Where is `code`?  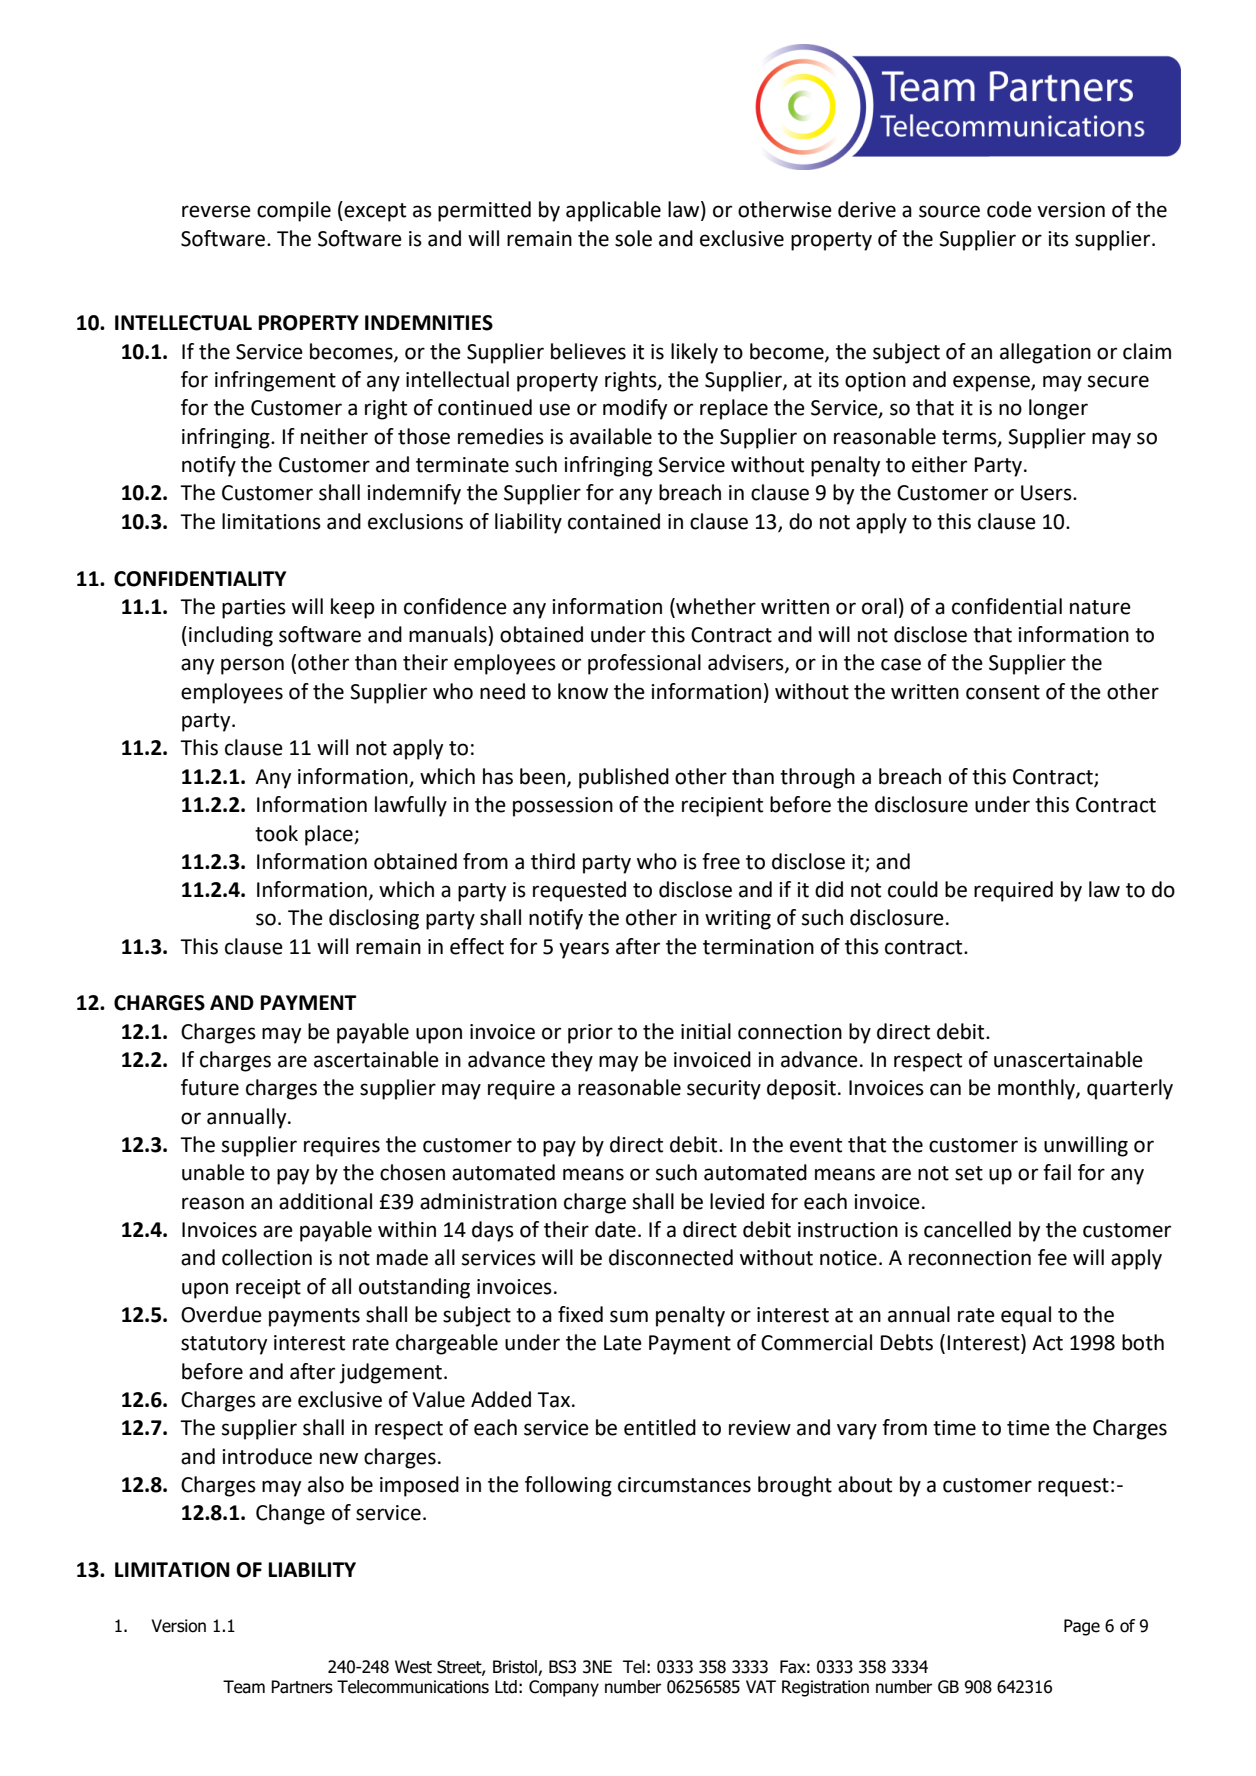 code is located at coordinates (1009, 209).
